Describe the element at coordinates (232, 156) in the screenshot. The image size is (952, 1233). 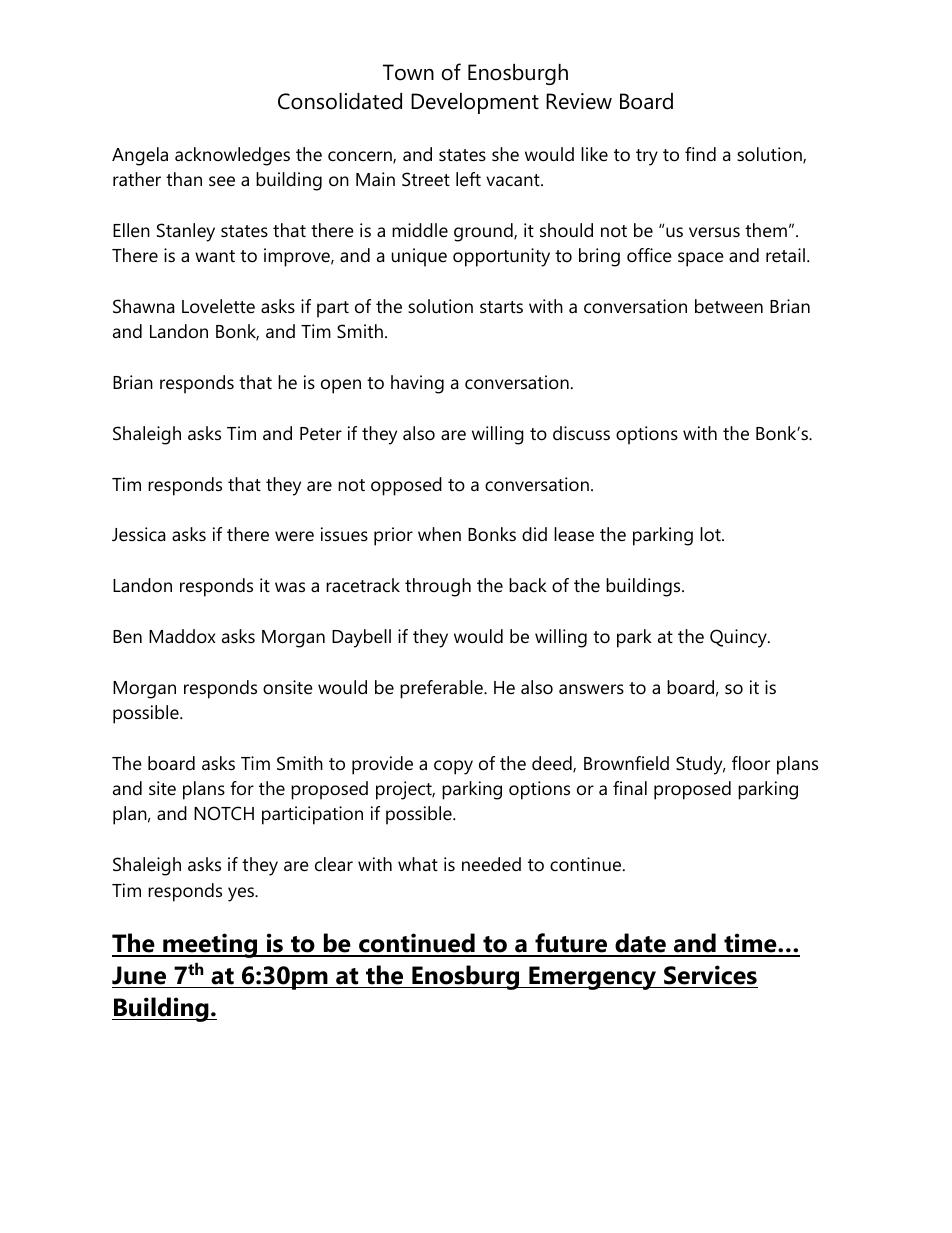
I see `acknowledges` at that location.
